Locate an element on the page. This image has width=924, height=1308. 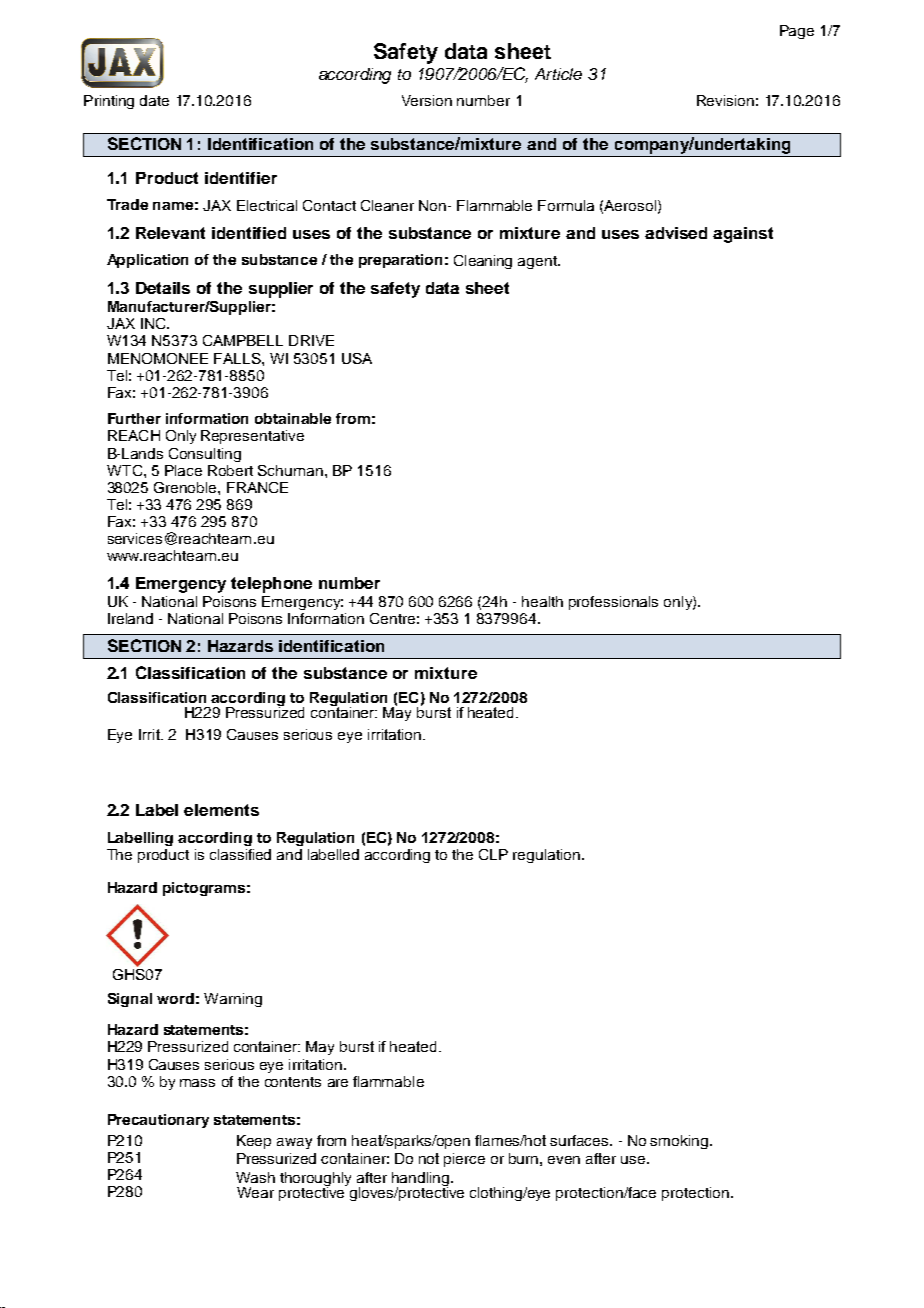
date is located at coordinates (154, 100).
